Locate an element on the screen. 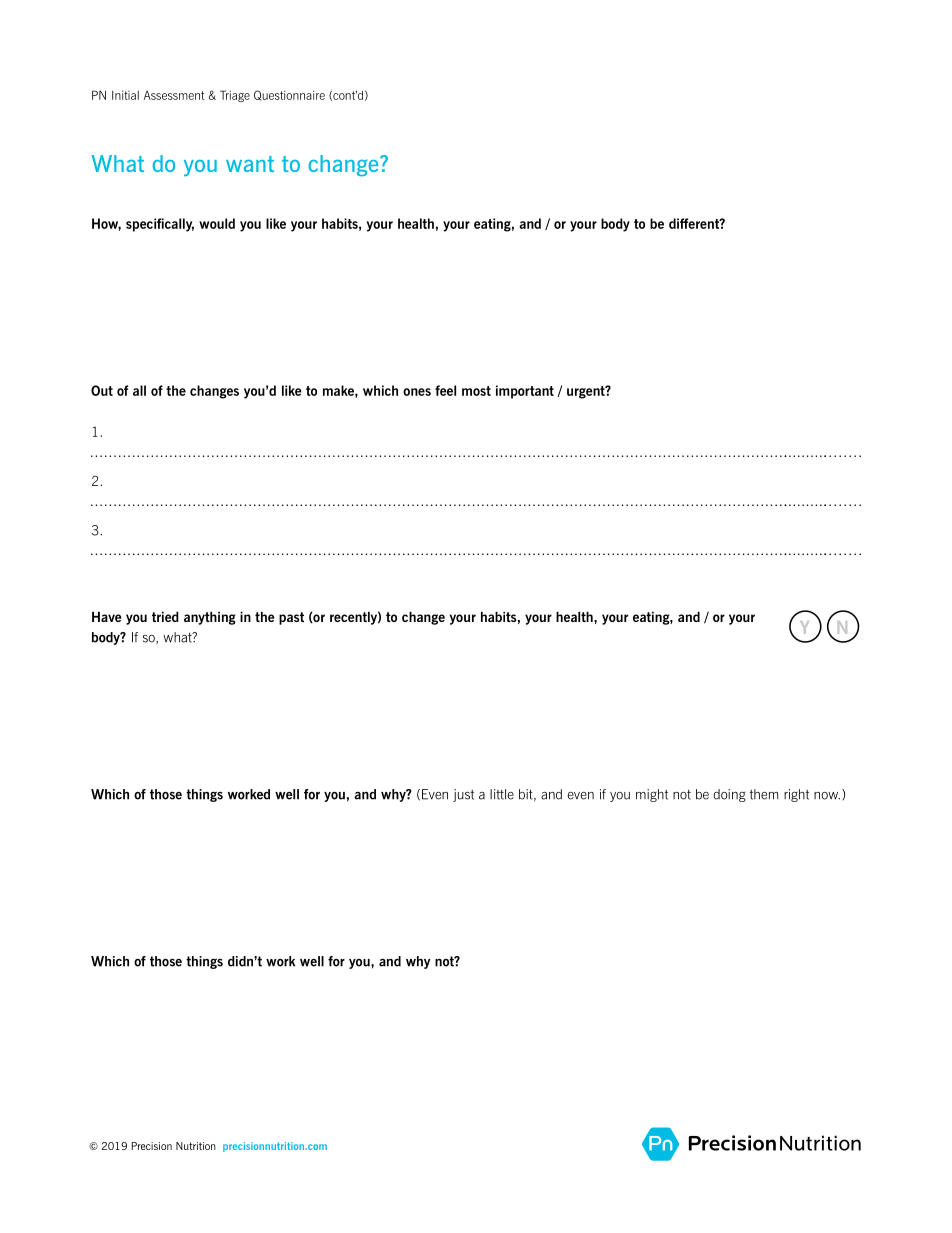  Questionnaire is located at coordinates (289, 95).
